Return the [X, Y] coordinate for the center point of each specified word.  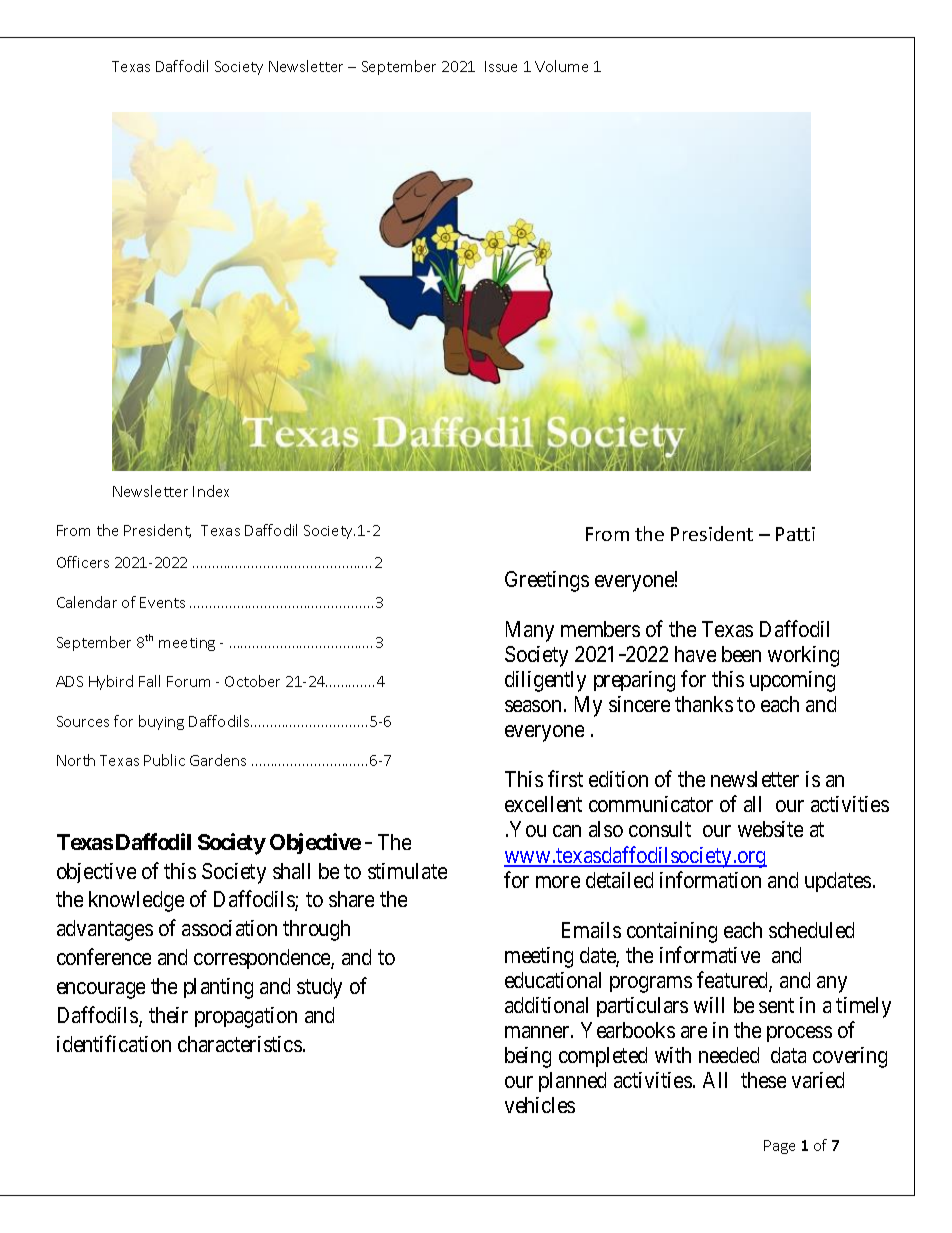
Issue [501, 66]
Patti [795, 534]
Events [162, 602]
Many [530, 631]
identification [114, 1043]
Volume [561, 66]
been [741, 654]
